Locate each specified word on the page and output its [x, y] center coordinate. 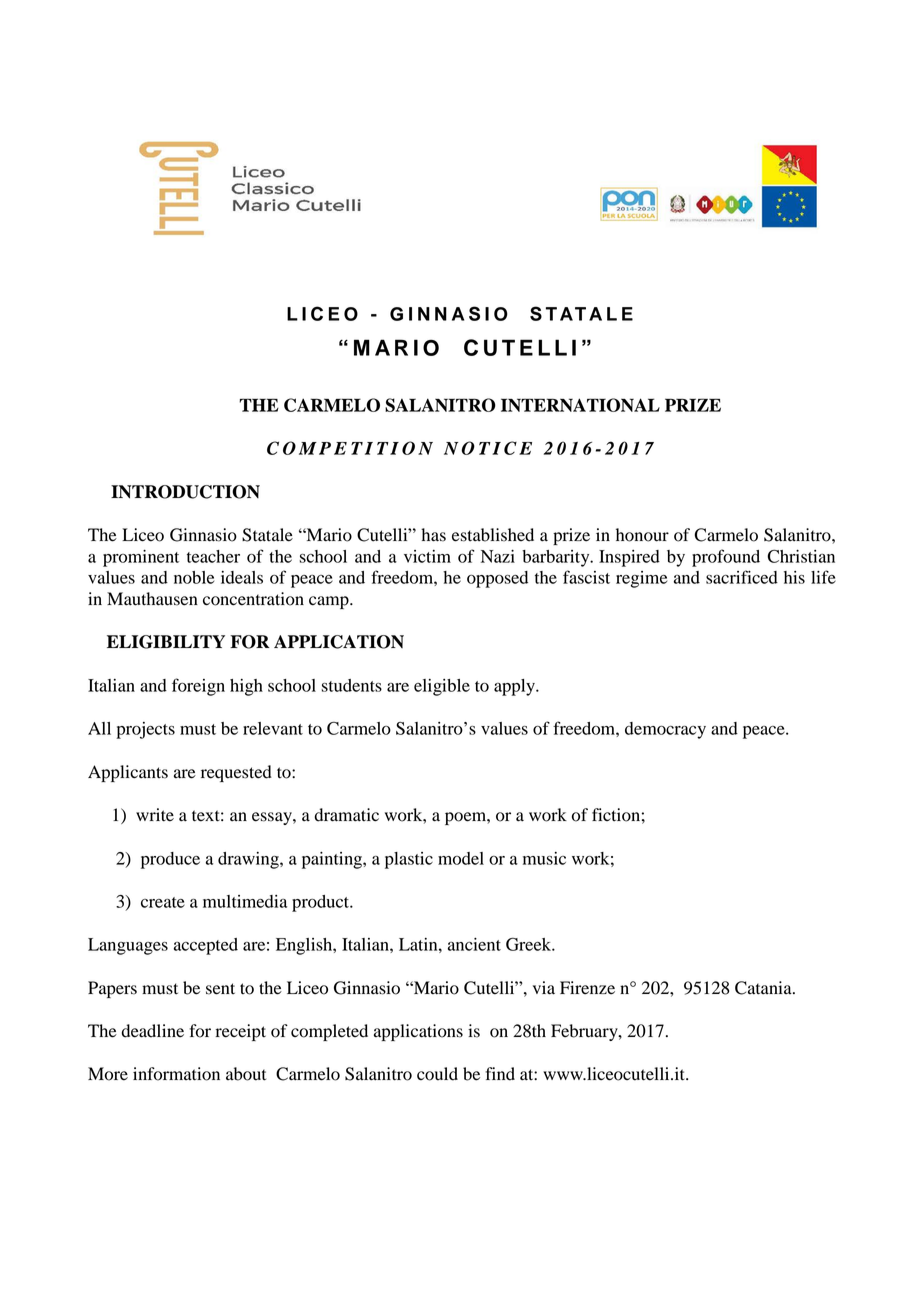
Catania [764, 988]
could [437, 1074]
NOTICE [488, 448]
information [176, 1074]
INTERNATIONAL [580, 405]
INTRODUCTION [185, 492]
